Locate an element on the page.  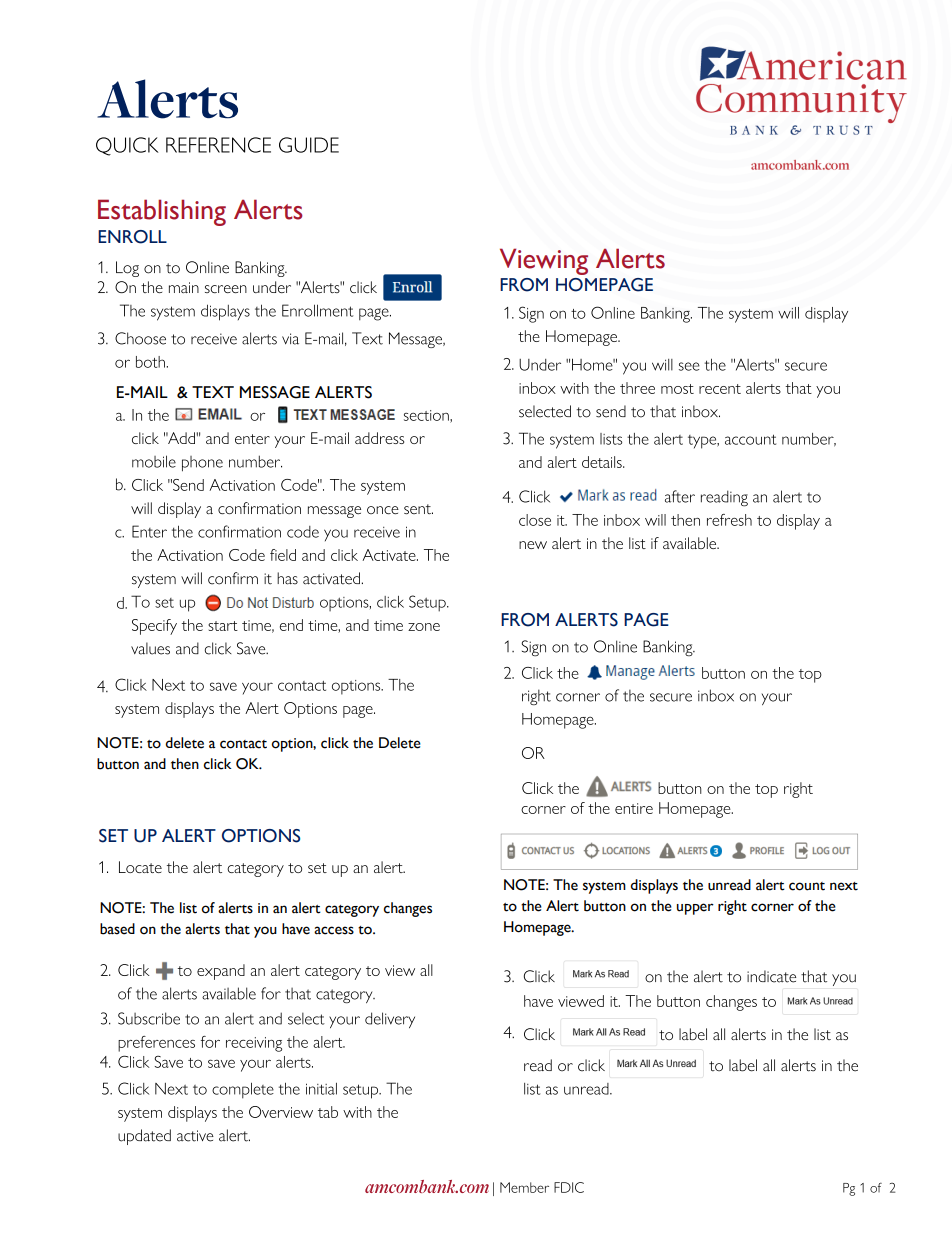
active is located at coordinates (195, 1136).
